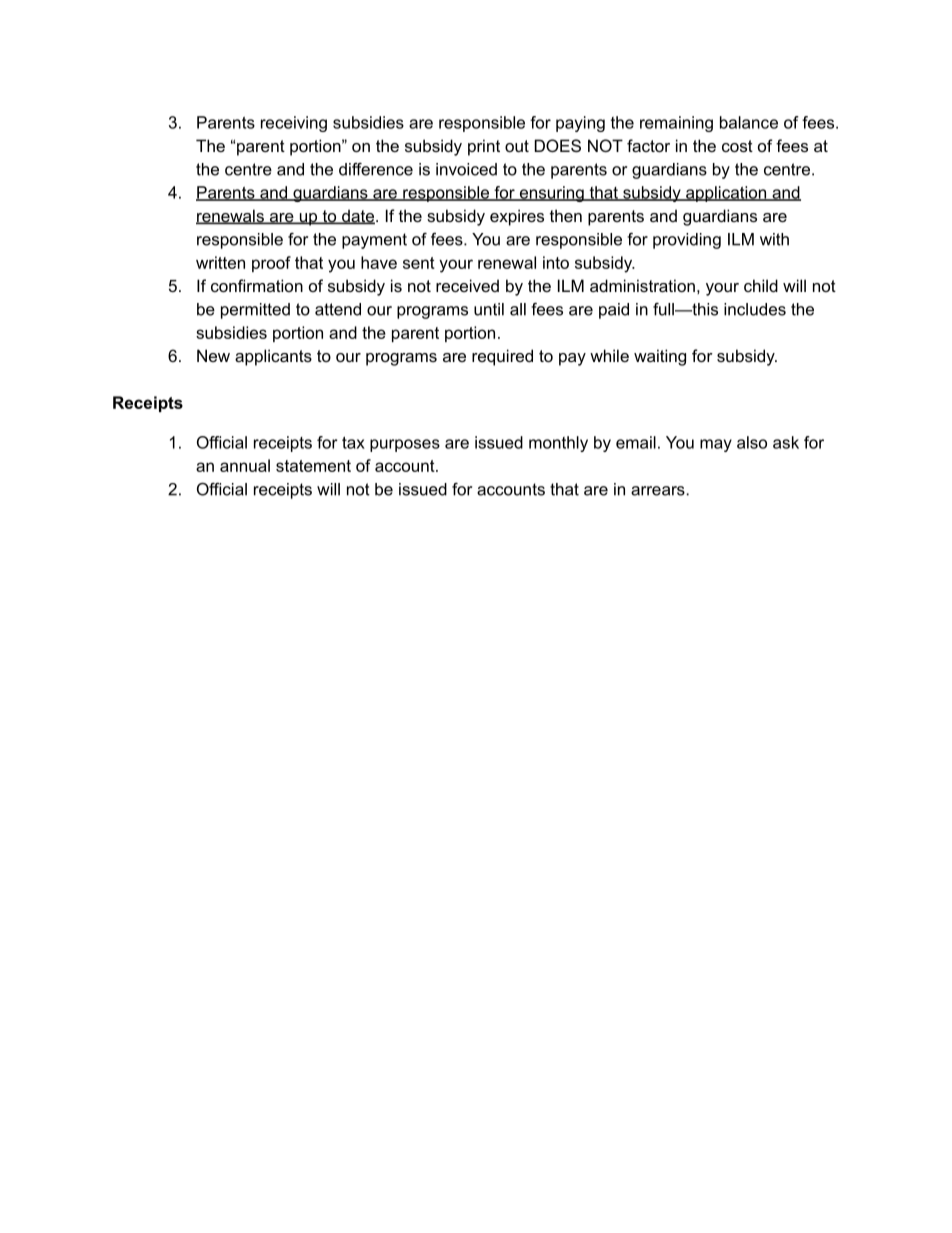 The height and width of the document is (1233, 952). What do you see at coordinates (687, 241) in the document?
I see `providing` at bounding box center [687, 241].
